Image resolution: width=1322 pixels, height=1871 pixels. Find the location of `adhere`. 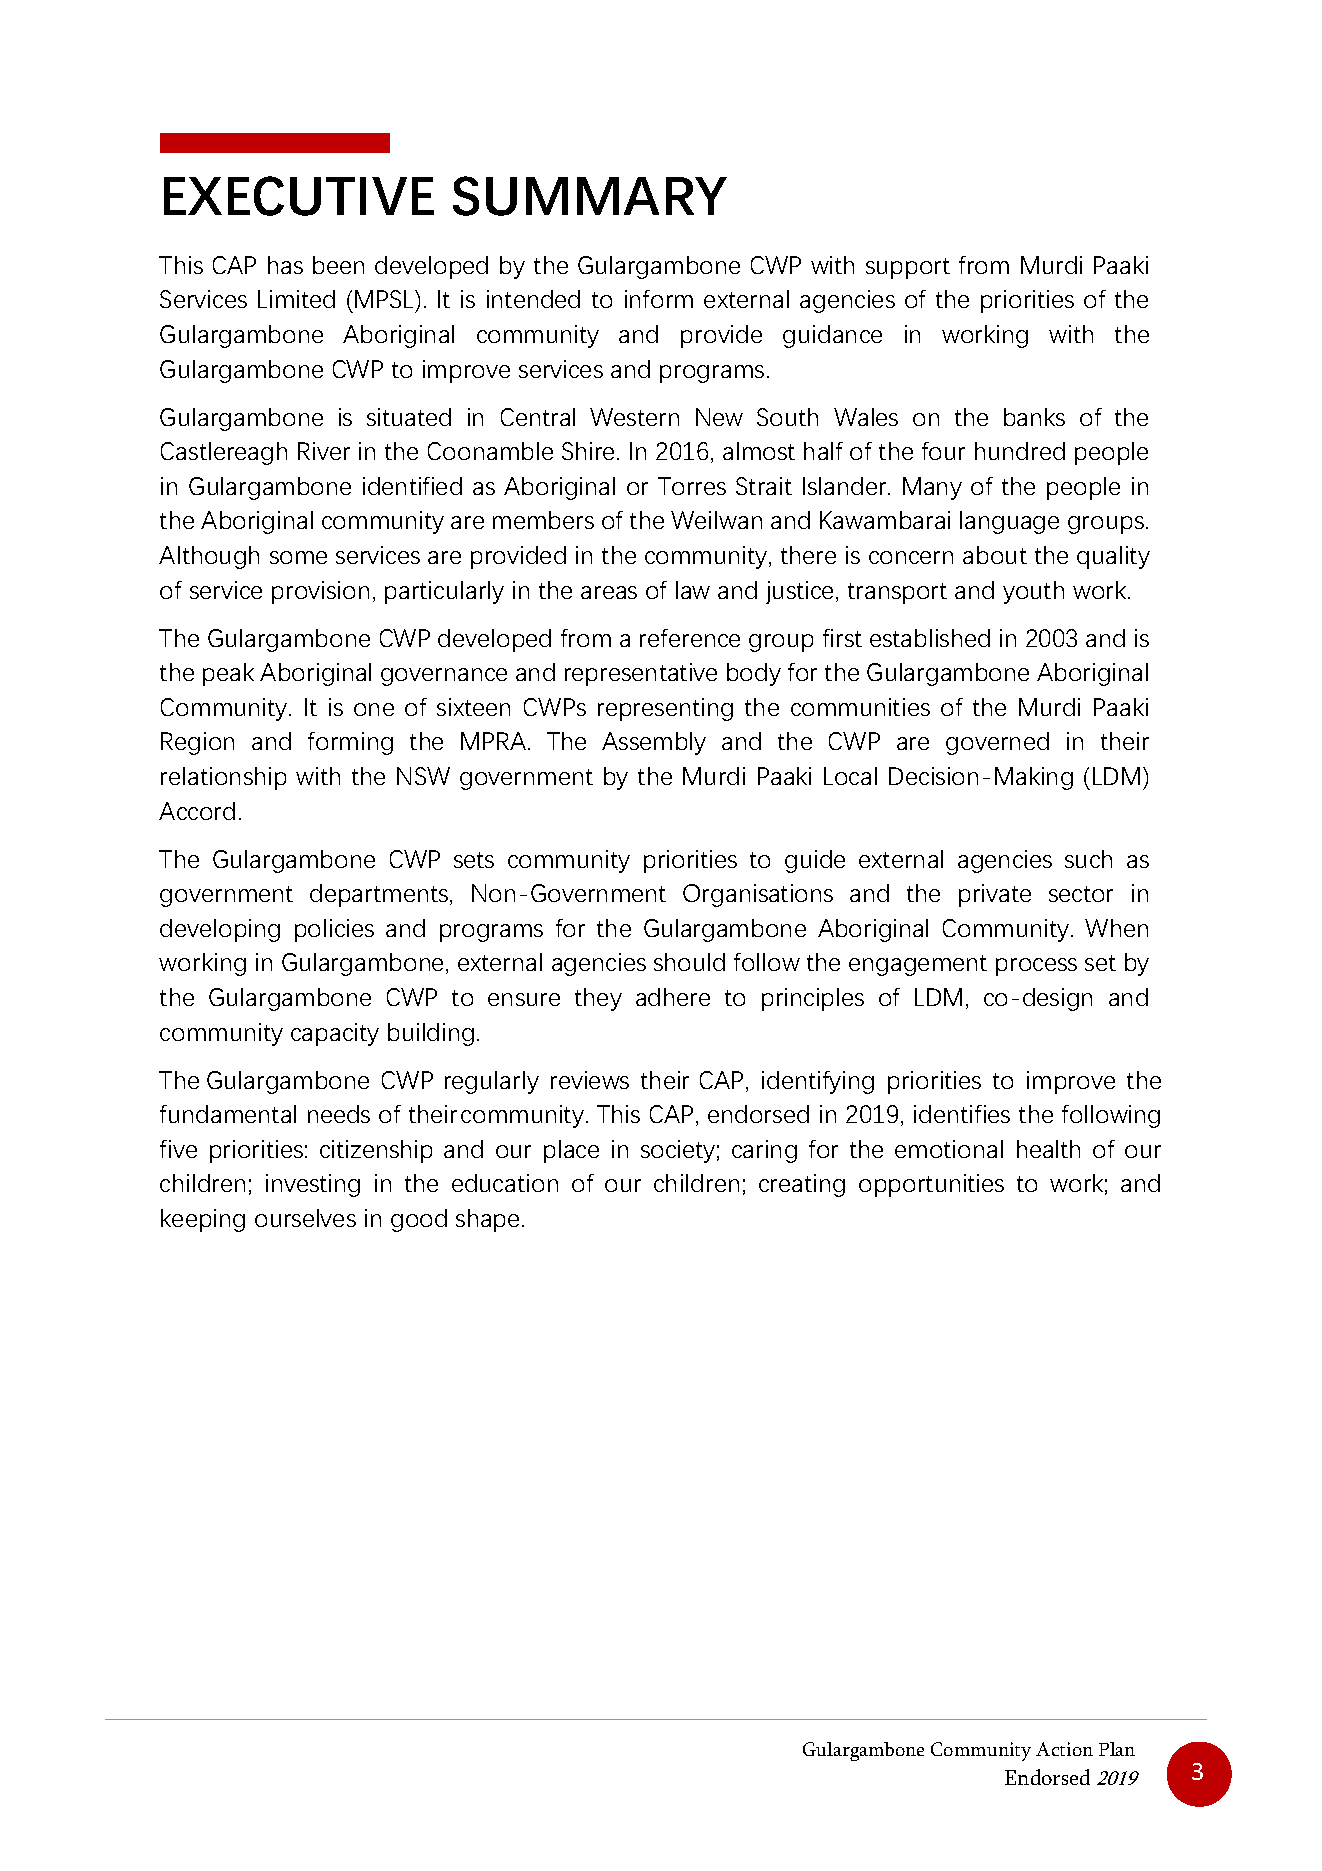

adhere is located at coordinates (673, 997).
